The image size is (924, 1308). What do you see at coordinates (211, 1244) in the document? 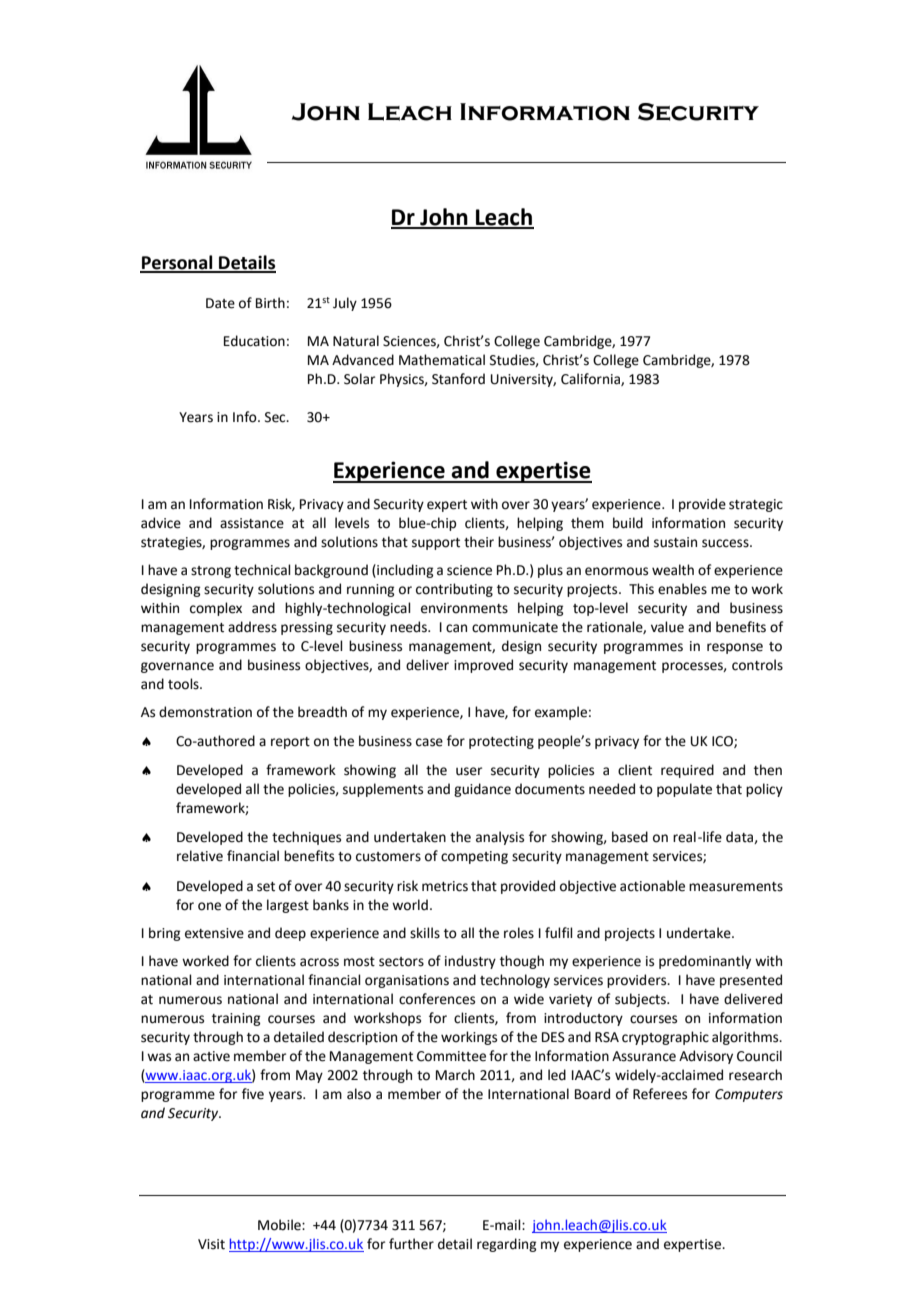
I see `Visit` at bounding box center [211, 1244].
